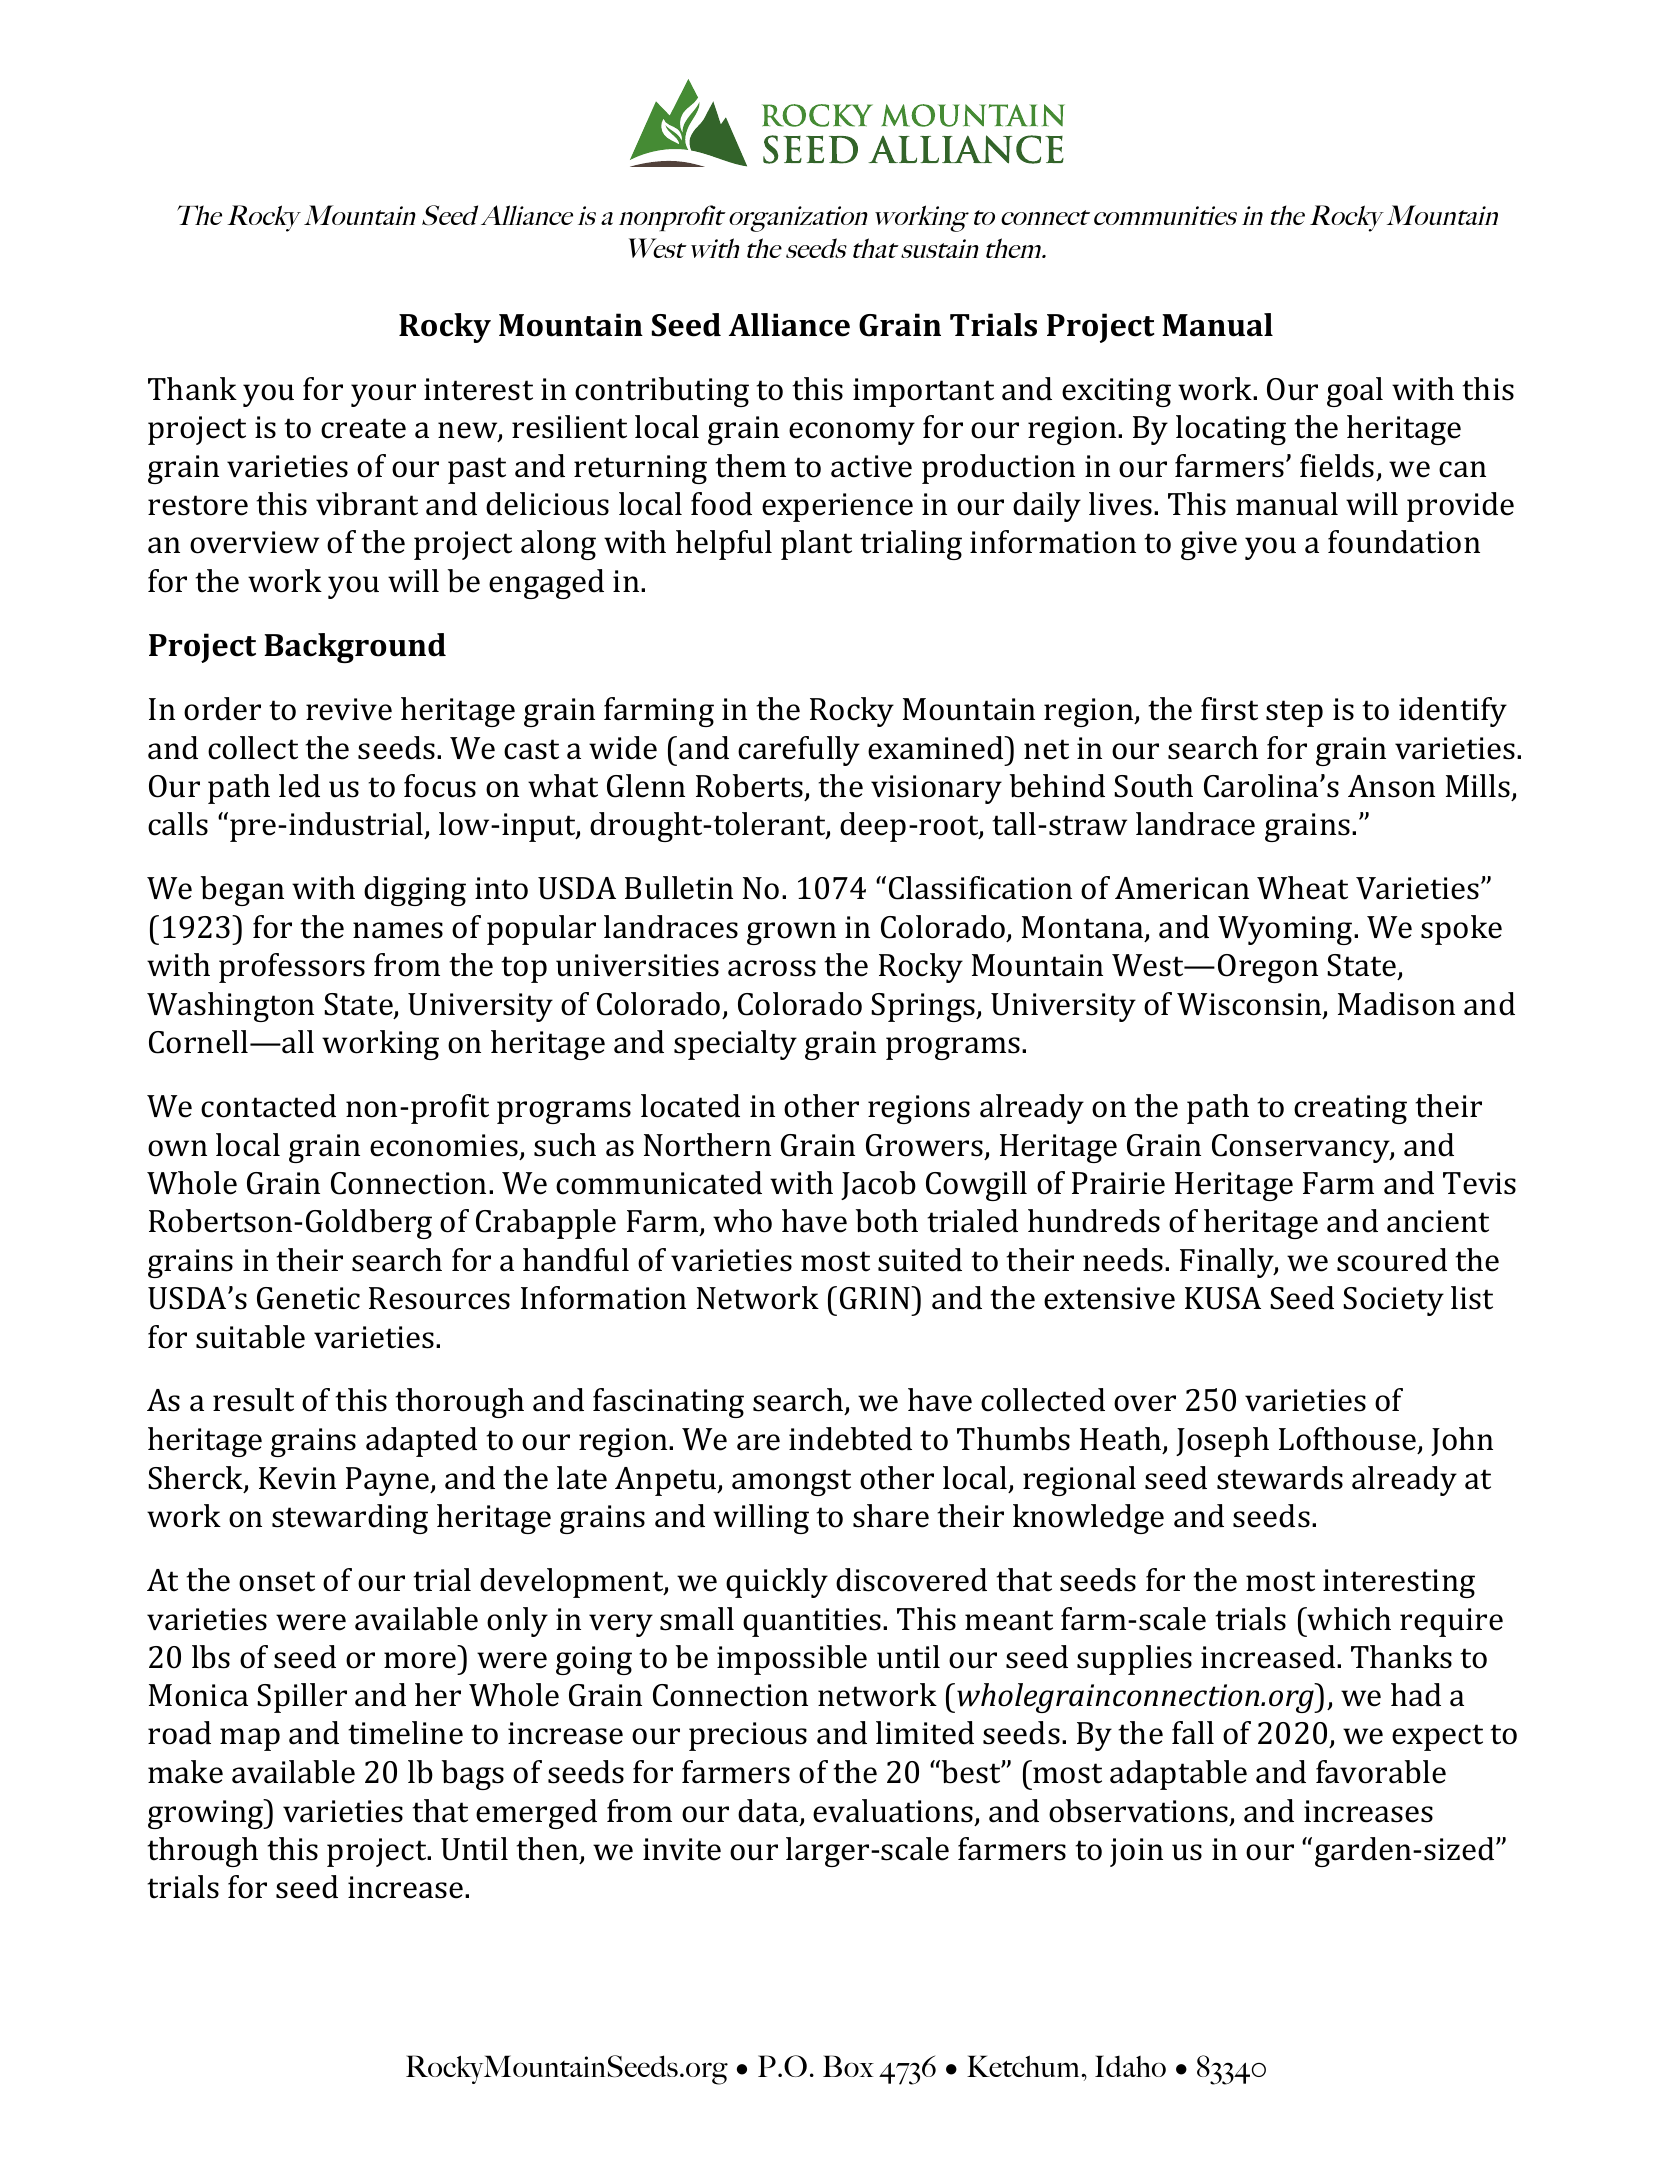 This screenshot has height=2163, width=1672. Describe the element at coordinates (202, 1852) in the screenshot. I see `through` at that location.
